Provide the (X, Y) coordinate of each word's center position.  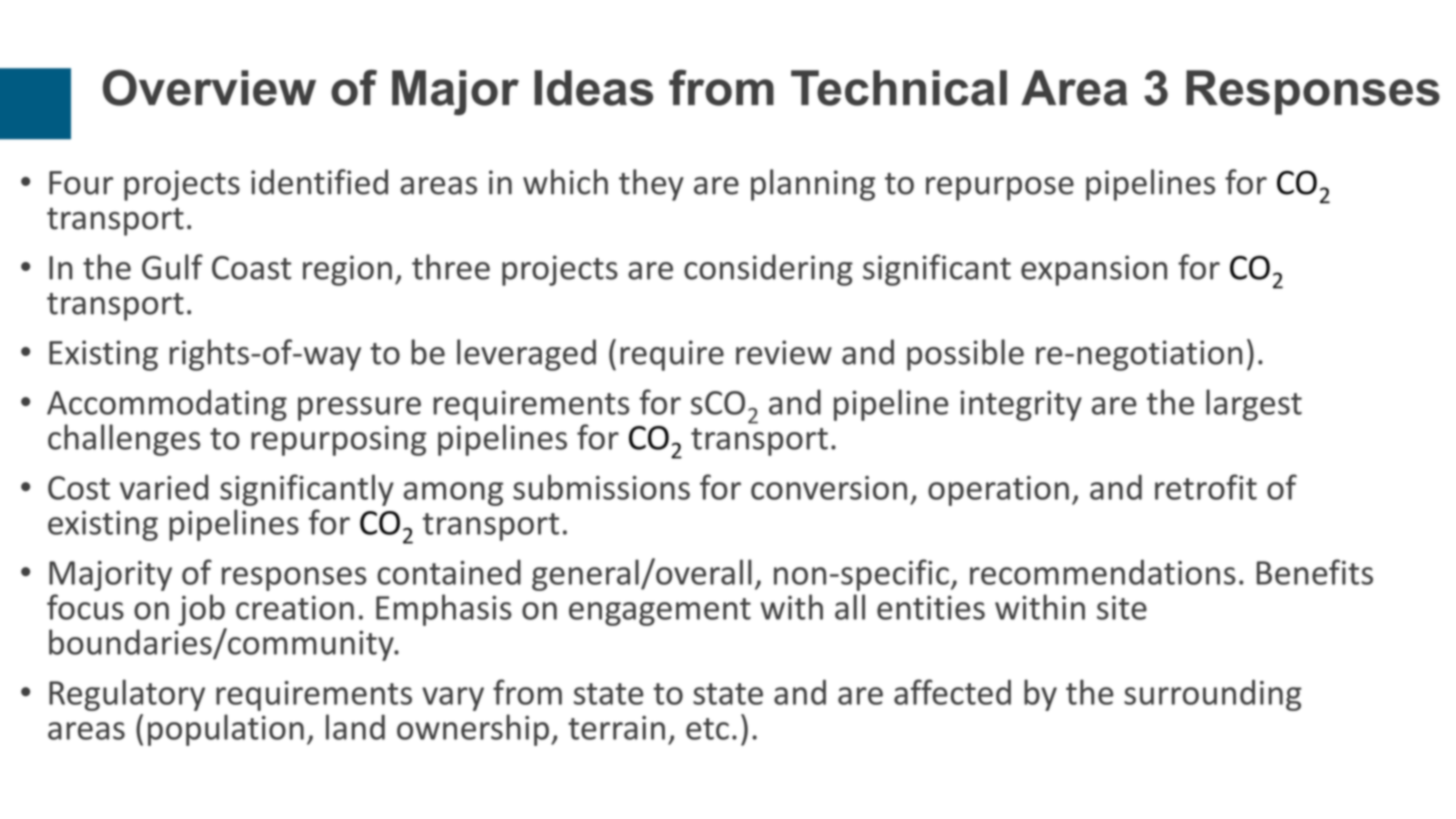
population (226, 730)
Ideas (593, 88)
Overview (209, 87)
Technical (899, 88)
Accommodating (167, 405)
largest (1254, 405)
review (784, 352)
